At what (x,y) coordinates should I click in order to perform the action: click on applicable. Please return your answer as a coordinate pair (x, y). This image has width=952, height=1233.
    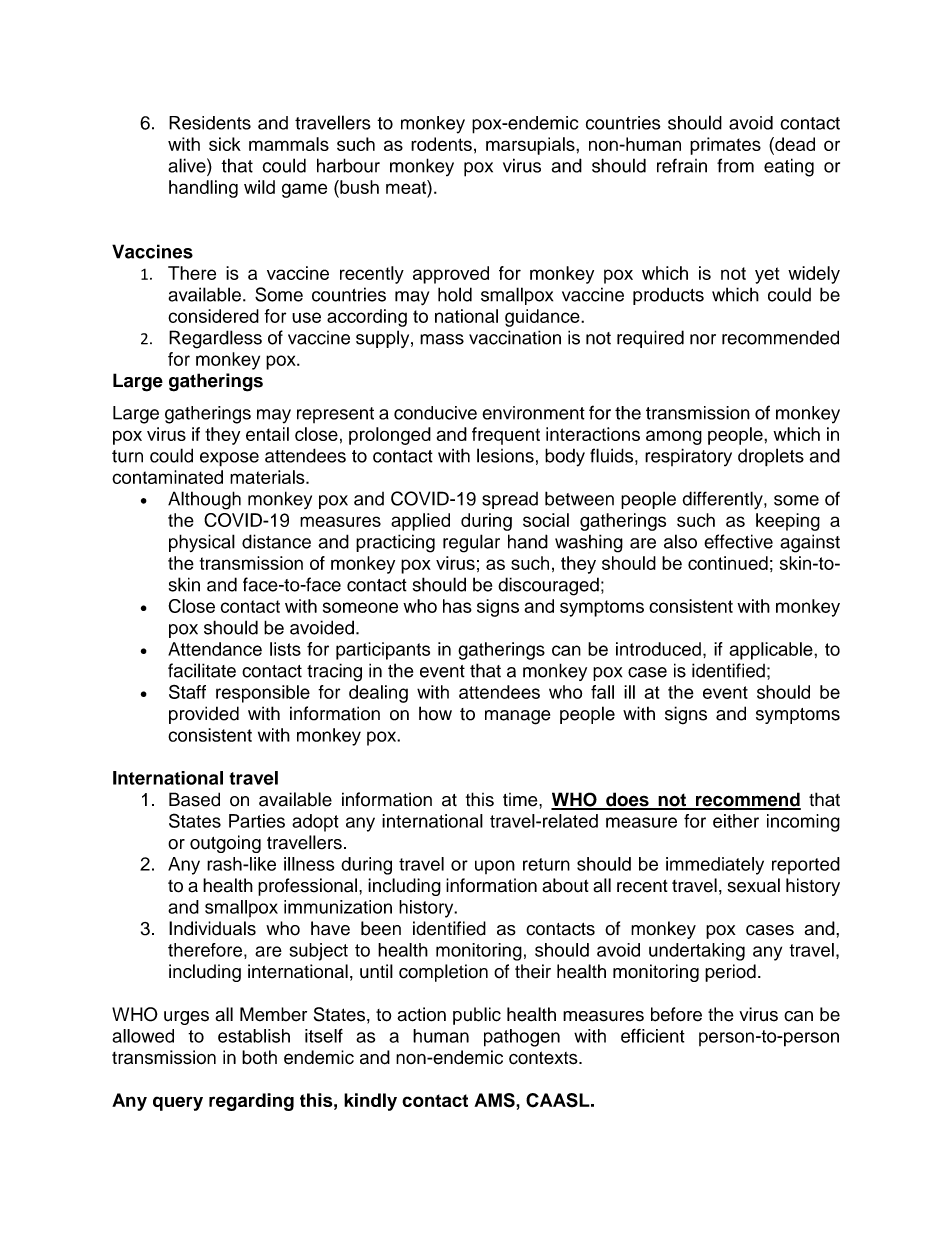
    Looking at the image, I should click on (772, 651).
